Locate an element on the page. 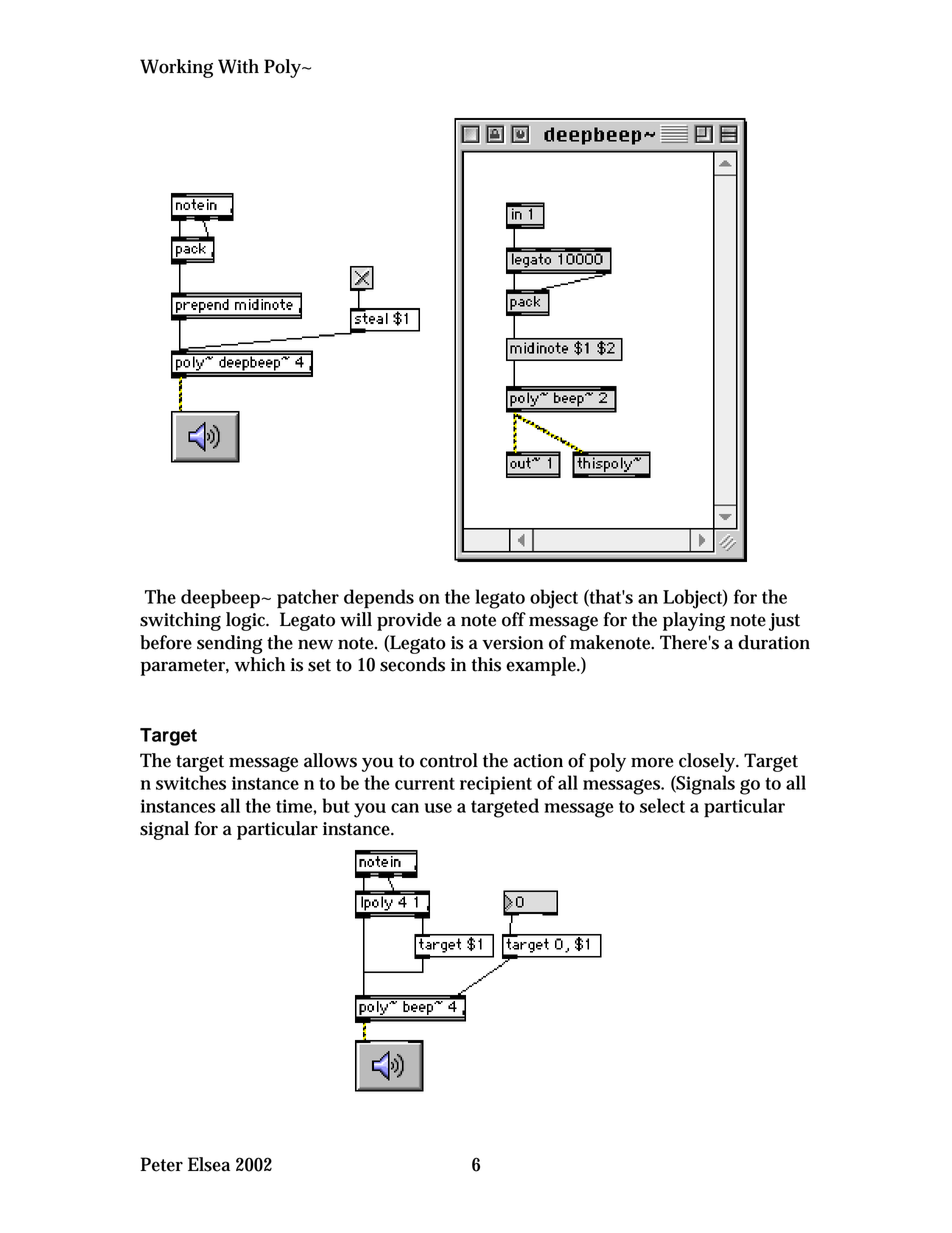 This document has width=952, height=1233. Peter is located at coordinates (161, 1164).
